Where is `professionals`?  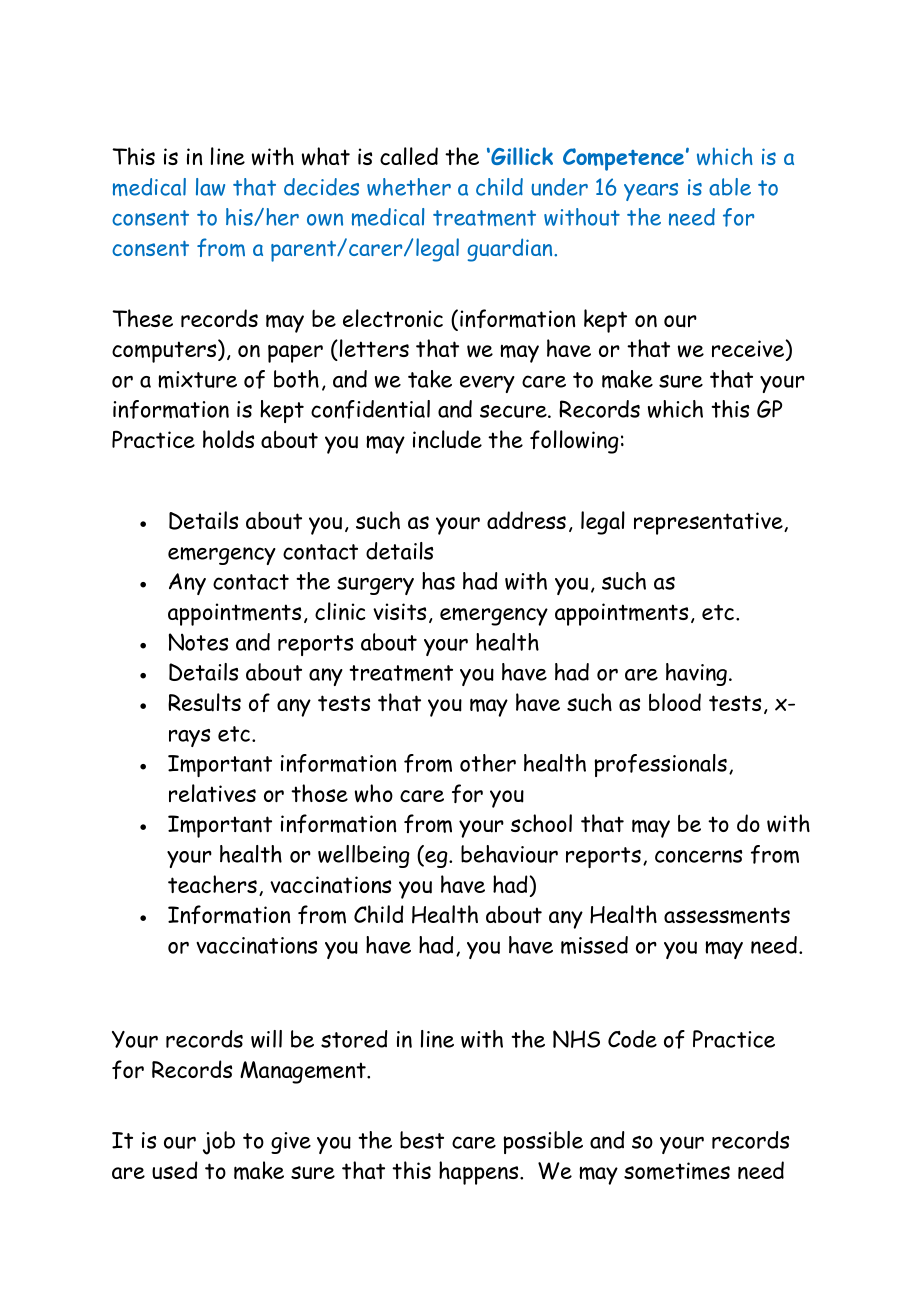
professionals is located at coordinates (660, 765).
